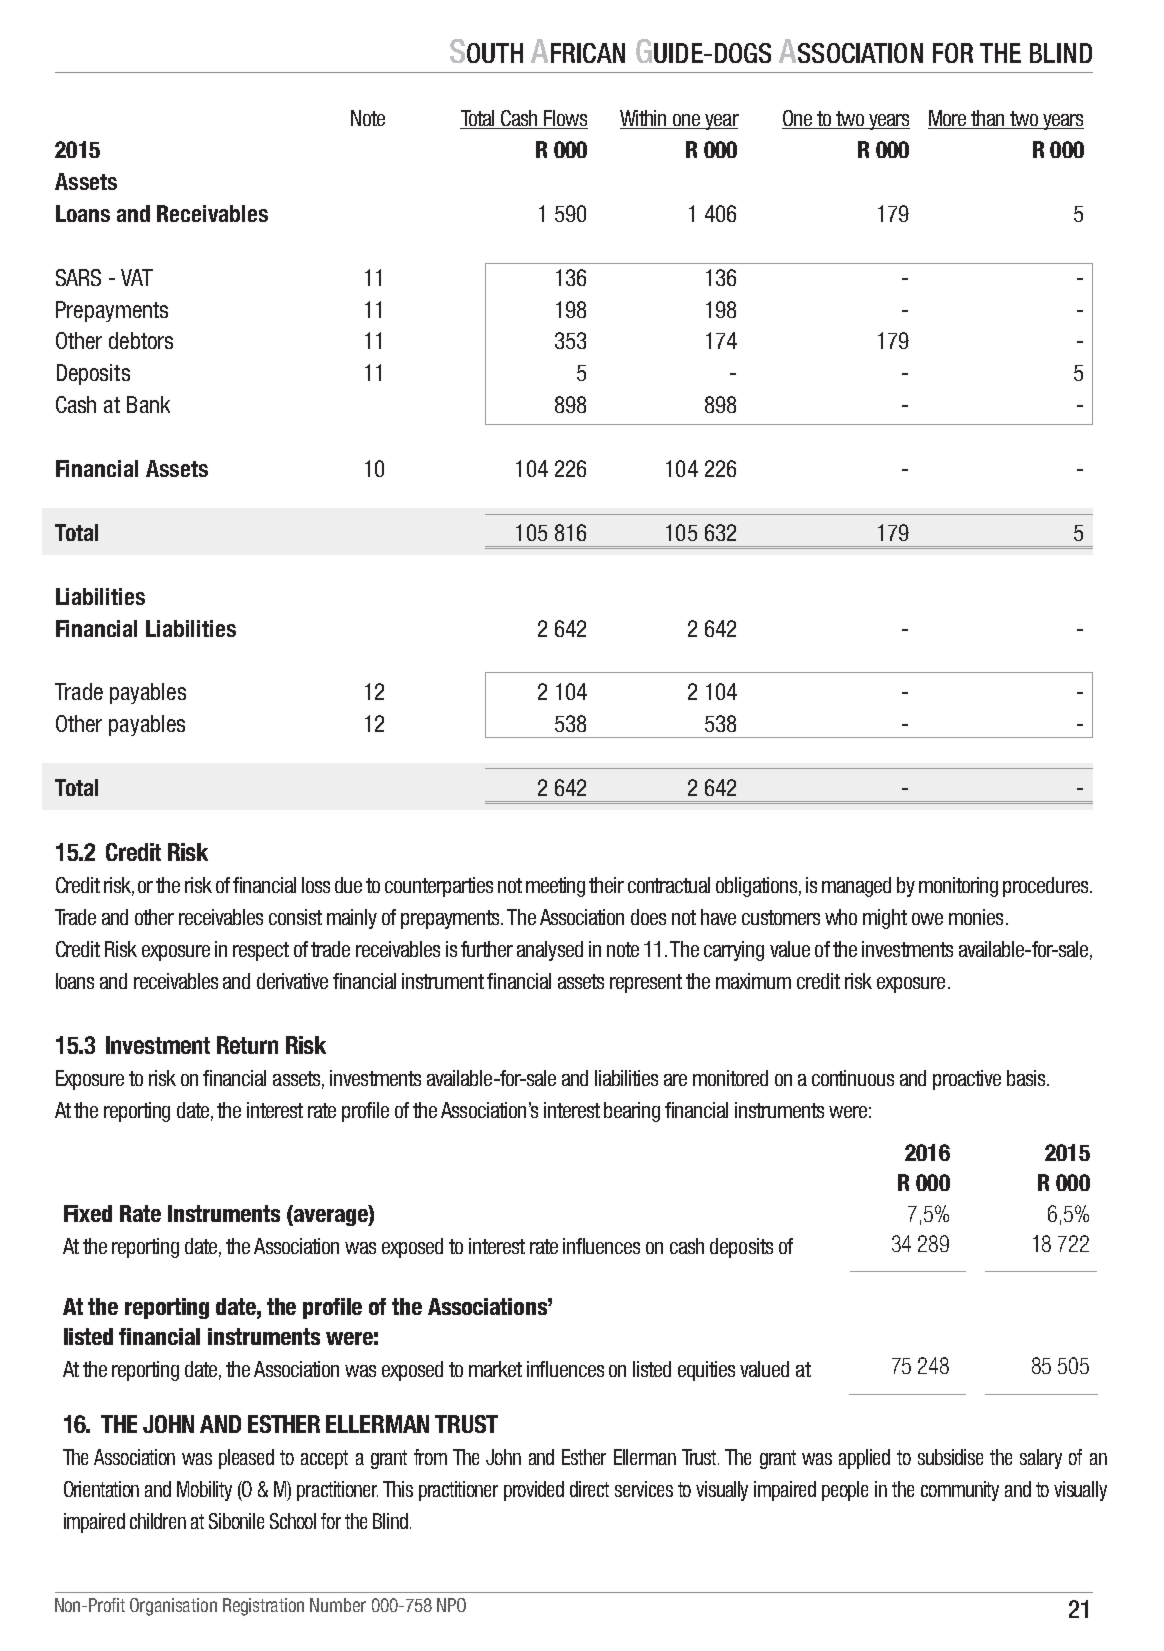  What do you see at coordinates (958, 887) in the page?
I see `monitoring` at bounding box center [958, 887].
